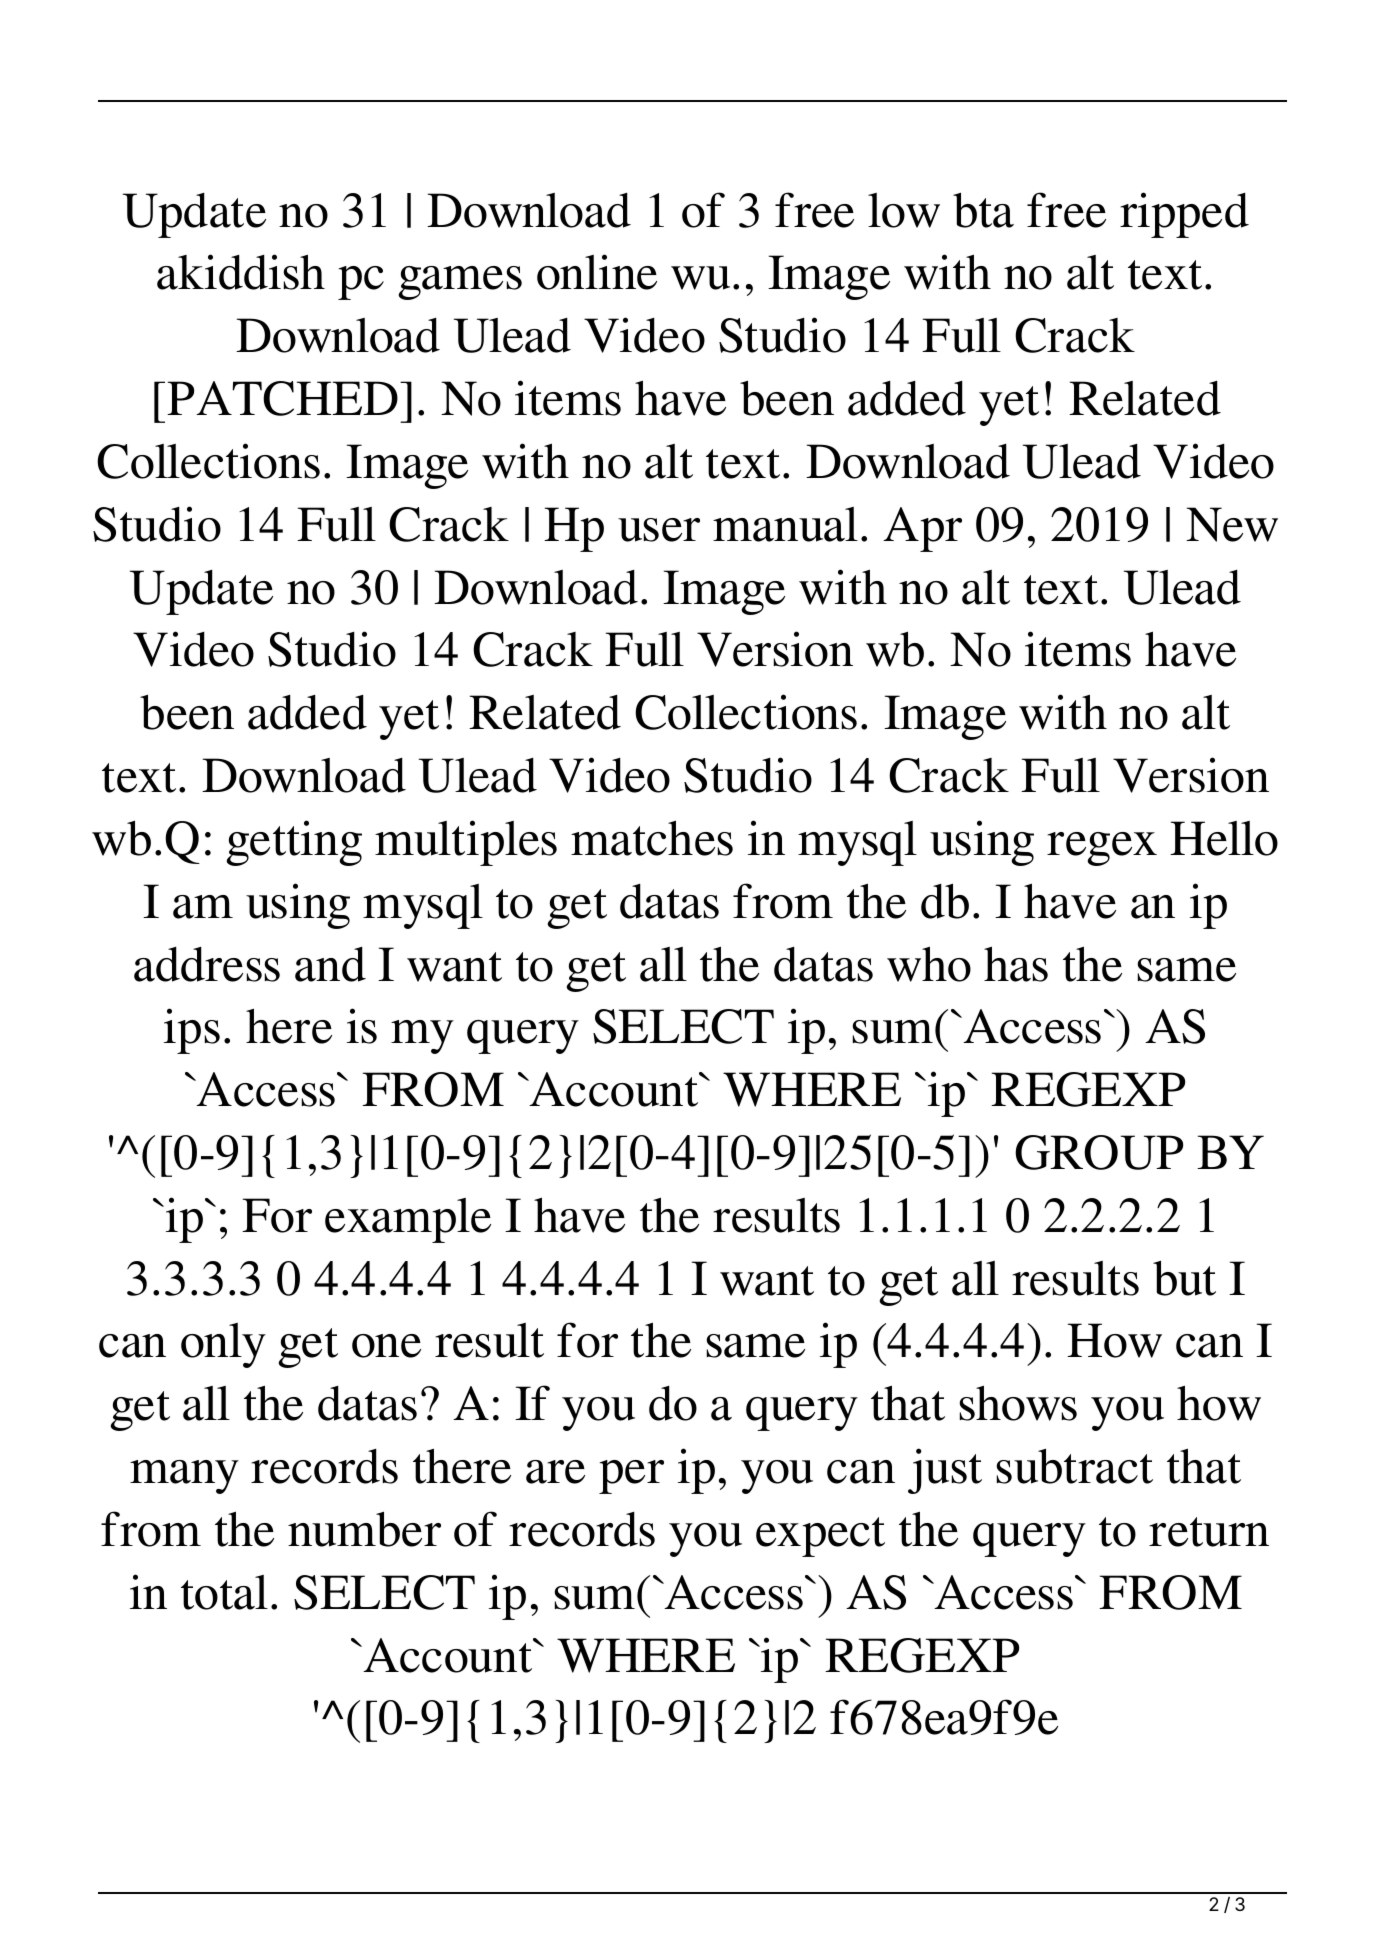 Image resolution: width=1385 pixels, height=1959 pixels. Describe the element at coordinates (597, 272) in the screenshot. I see `online` at that location.
